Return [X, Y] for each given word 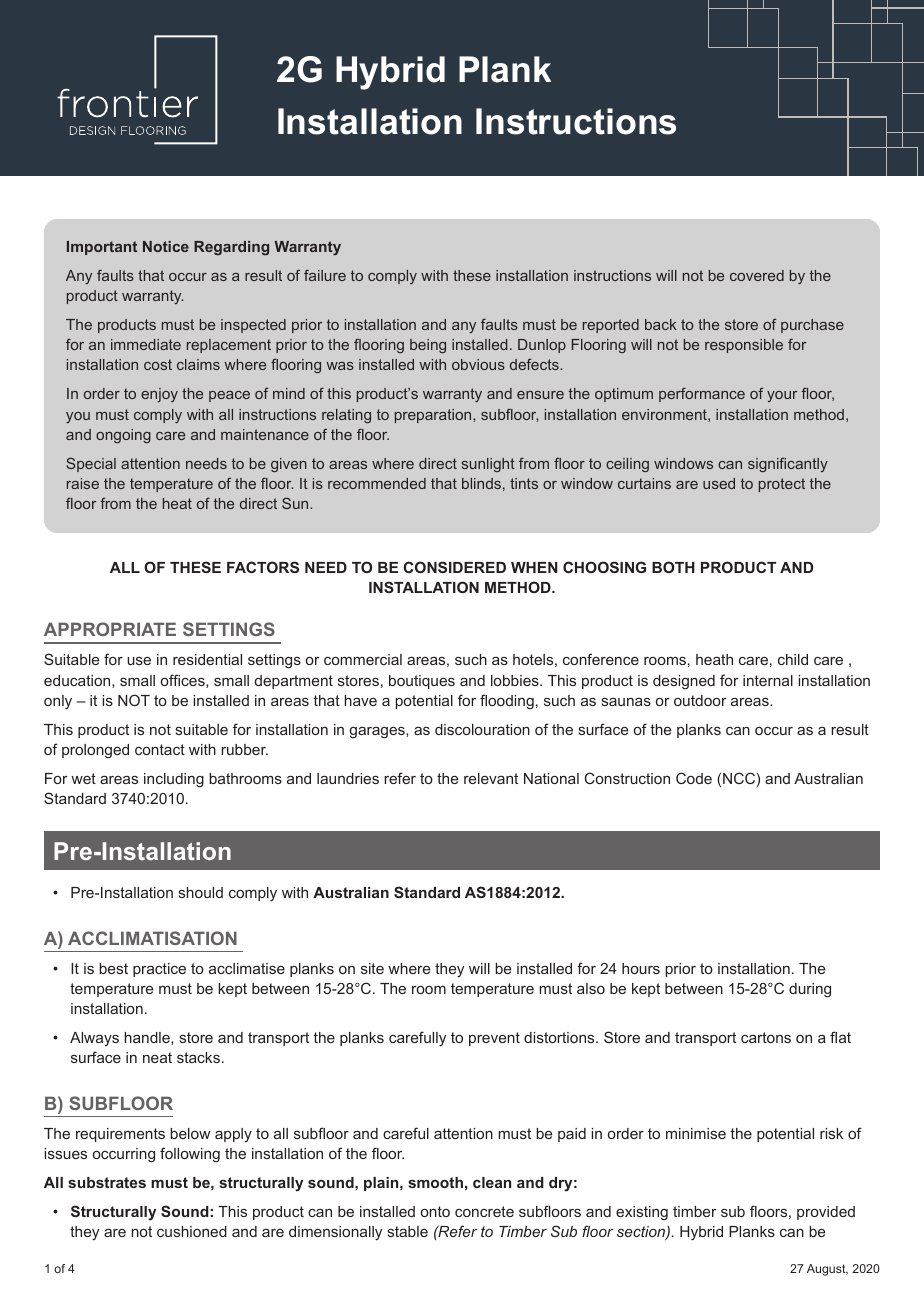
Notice [166, 246]
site [372, 968]
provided [826, 1213]
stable [408, 1231]
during [810, 990]
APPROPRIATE [110, 629]
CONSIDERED [454, 567]
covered [757, 275]
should [201, 892]
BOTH [673, 567]
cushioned [192, 1231]
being [428, 346]
